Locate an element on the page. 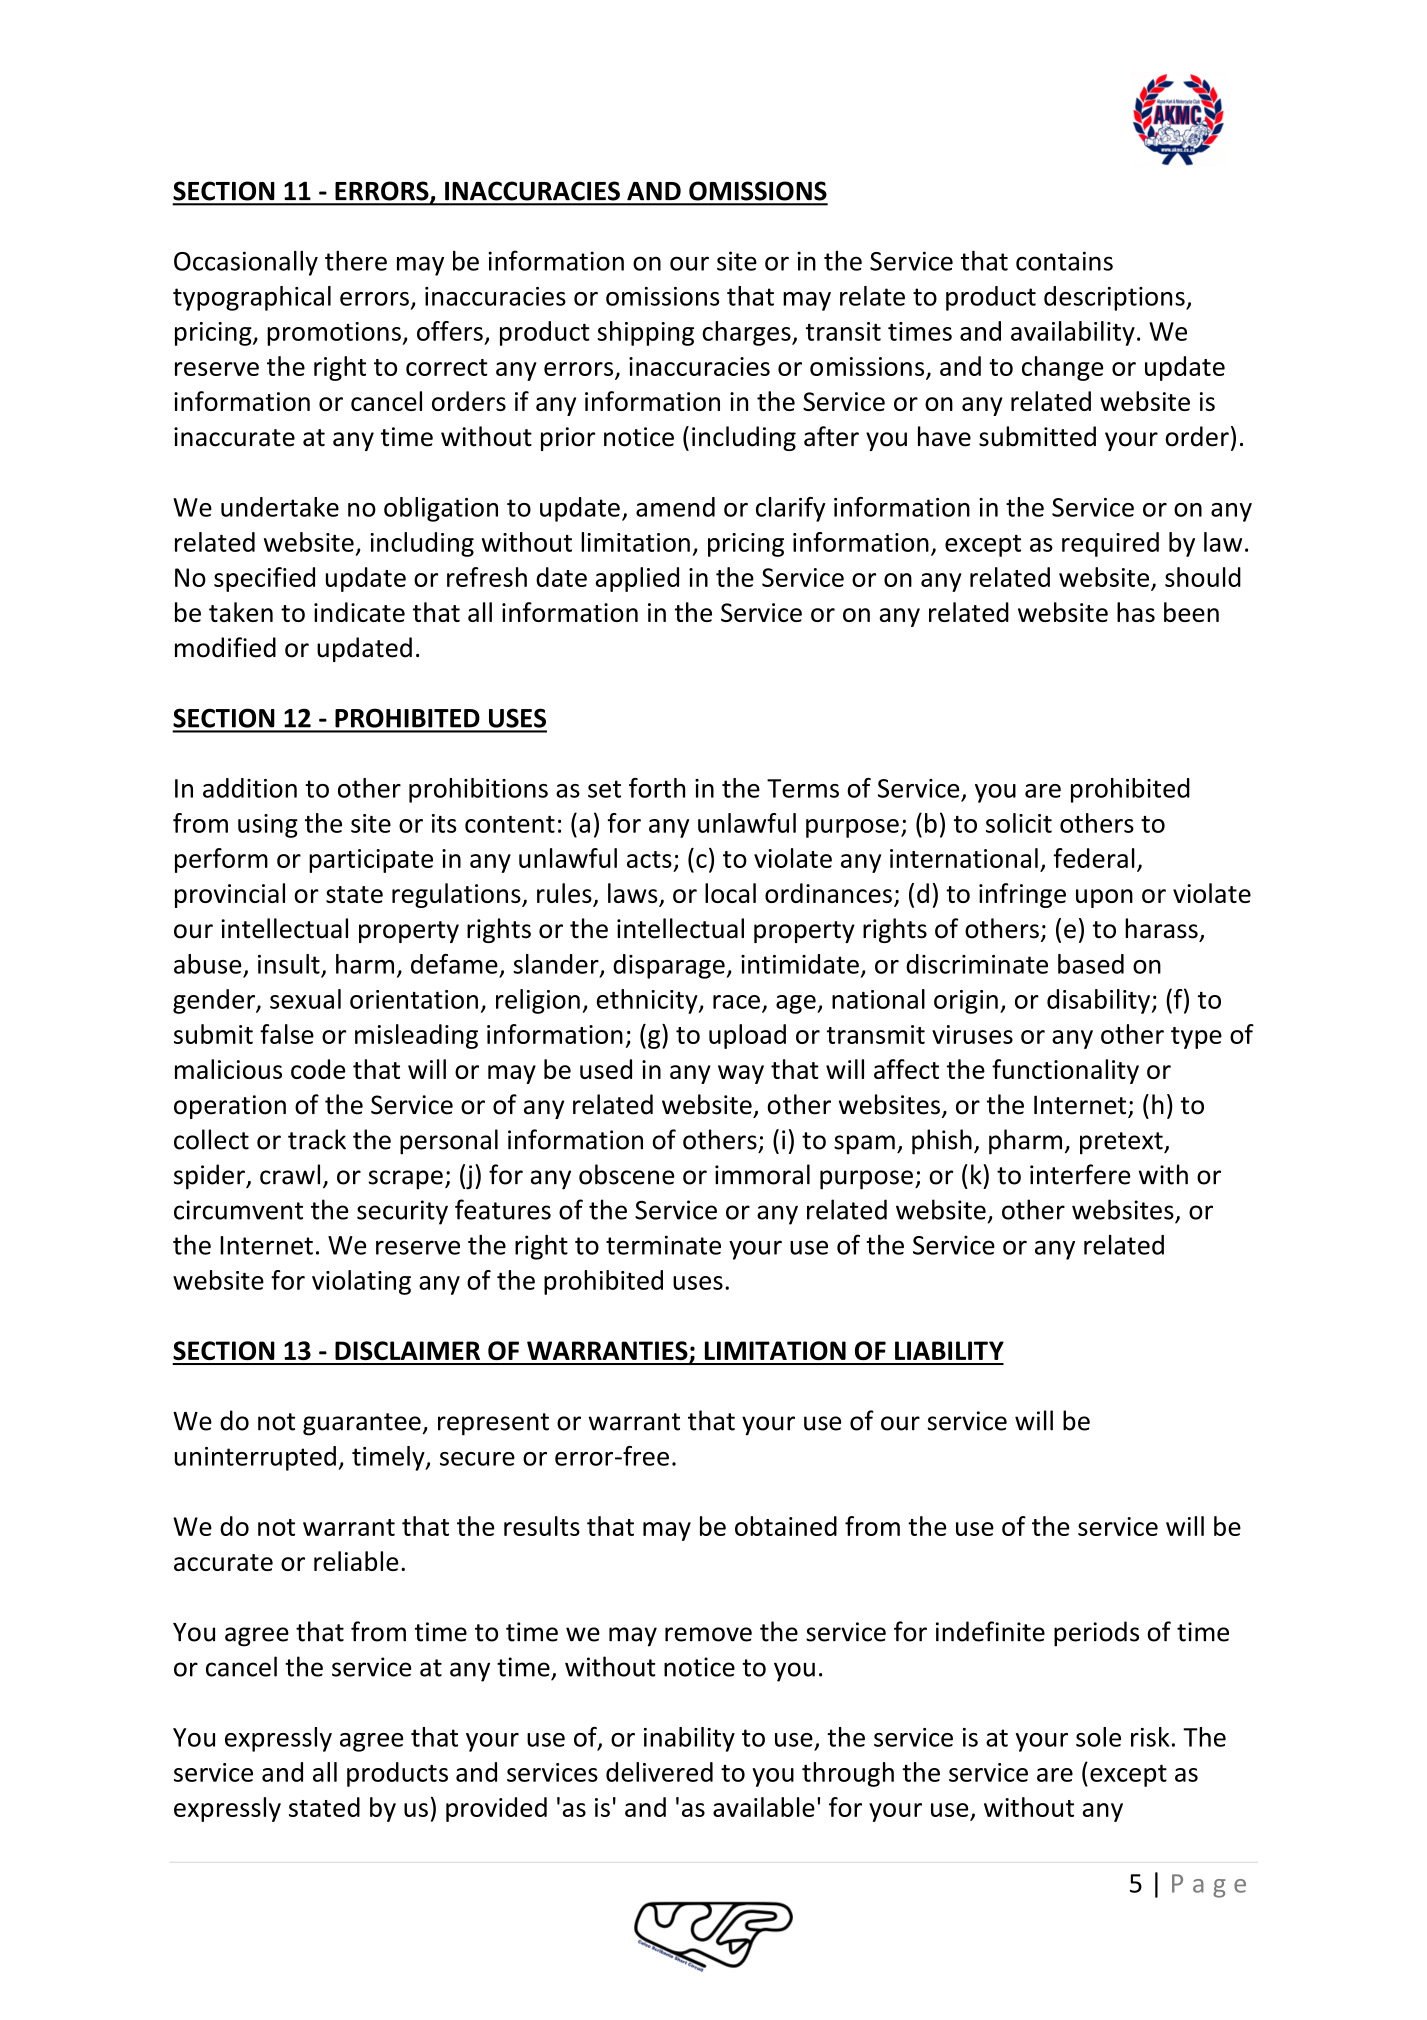 This page has width=1427, height=2020. charges is located at coordinates (747, 333).
